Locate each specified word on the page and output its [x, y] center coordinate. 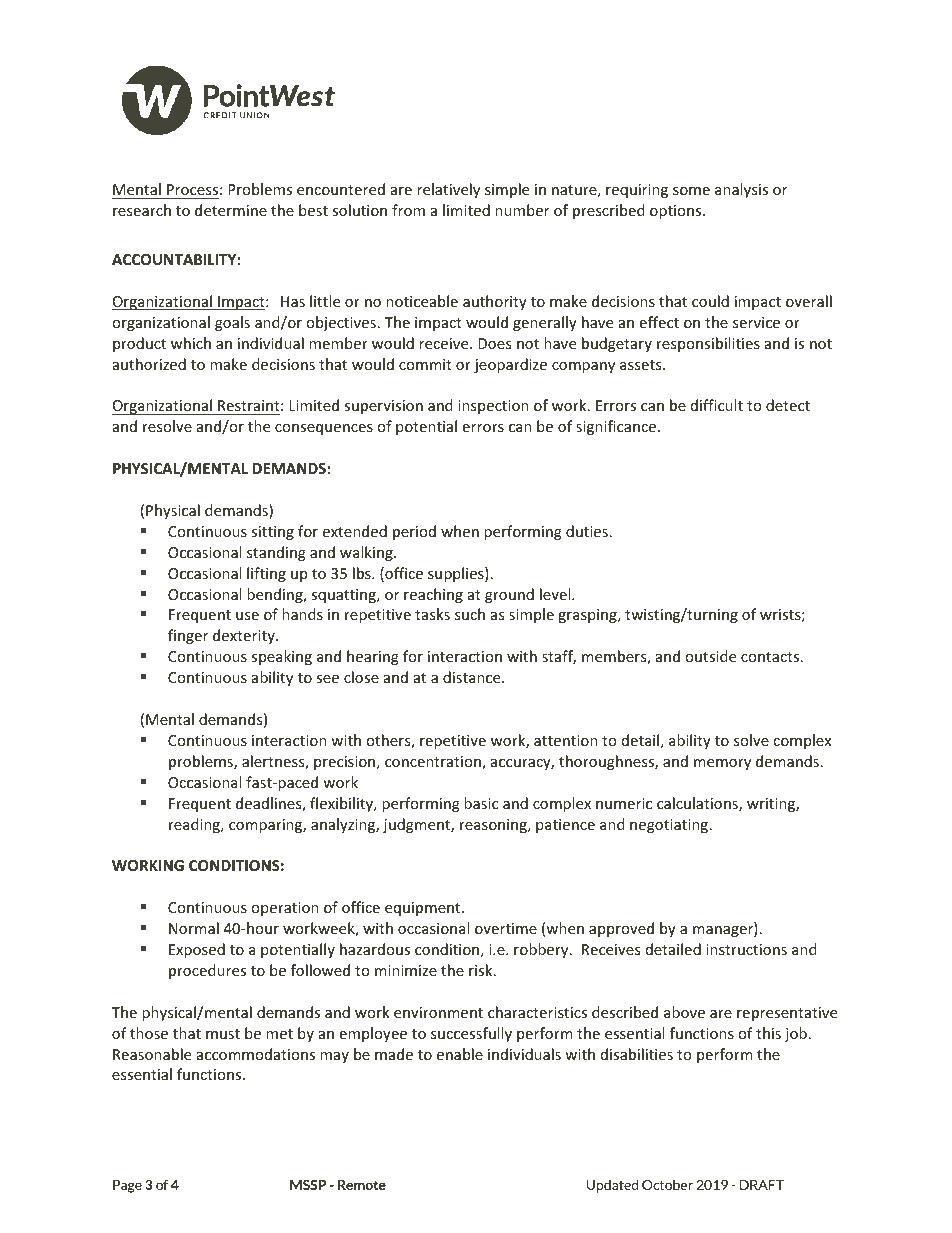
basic [481, 803]
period [414, 532]
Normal [194, 928]
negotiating [670, 826]
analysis [741, 190]
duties [587, 531]
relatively [448, 190]
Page [127, 1186]
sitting [272, 533]
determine [231, 210]
